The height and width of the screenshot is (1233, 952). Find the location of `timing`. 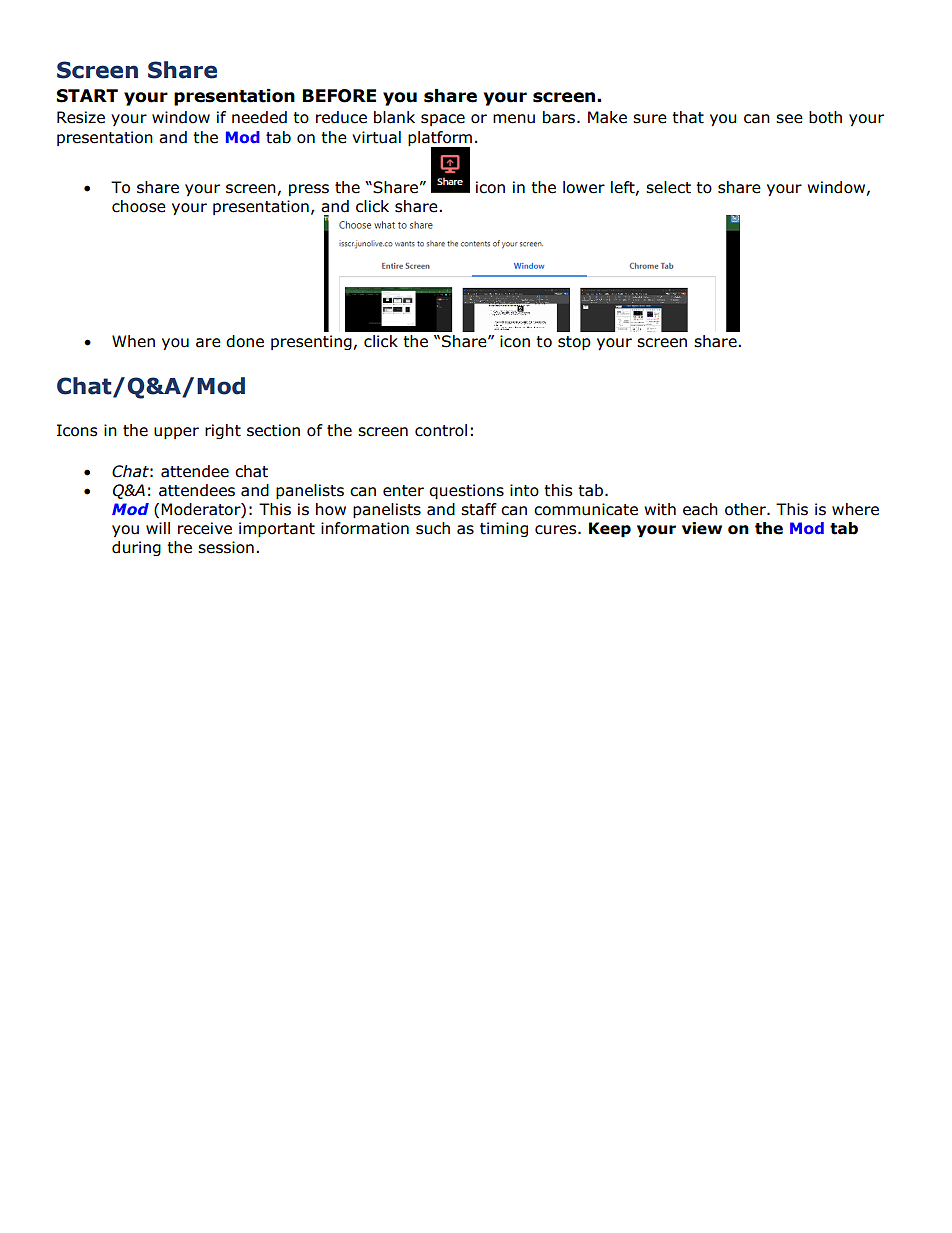

timing is located at coordinates (504, 529).
